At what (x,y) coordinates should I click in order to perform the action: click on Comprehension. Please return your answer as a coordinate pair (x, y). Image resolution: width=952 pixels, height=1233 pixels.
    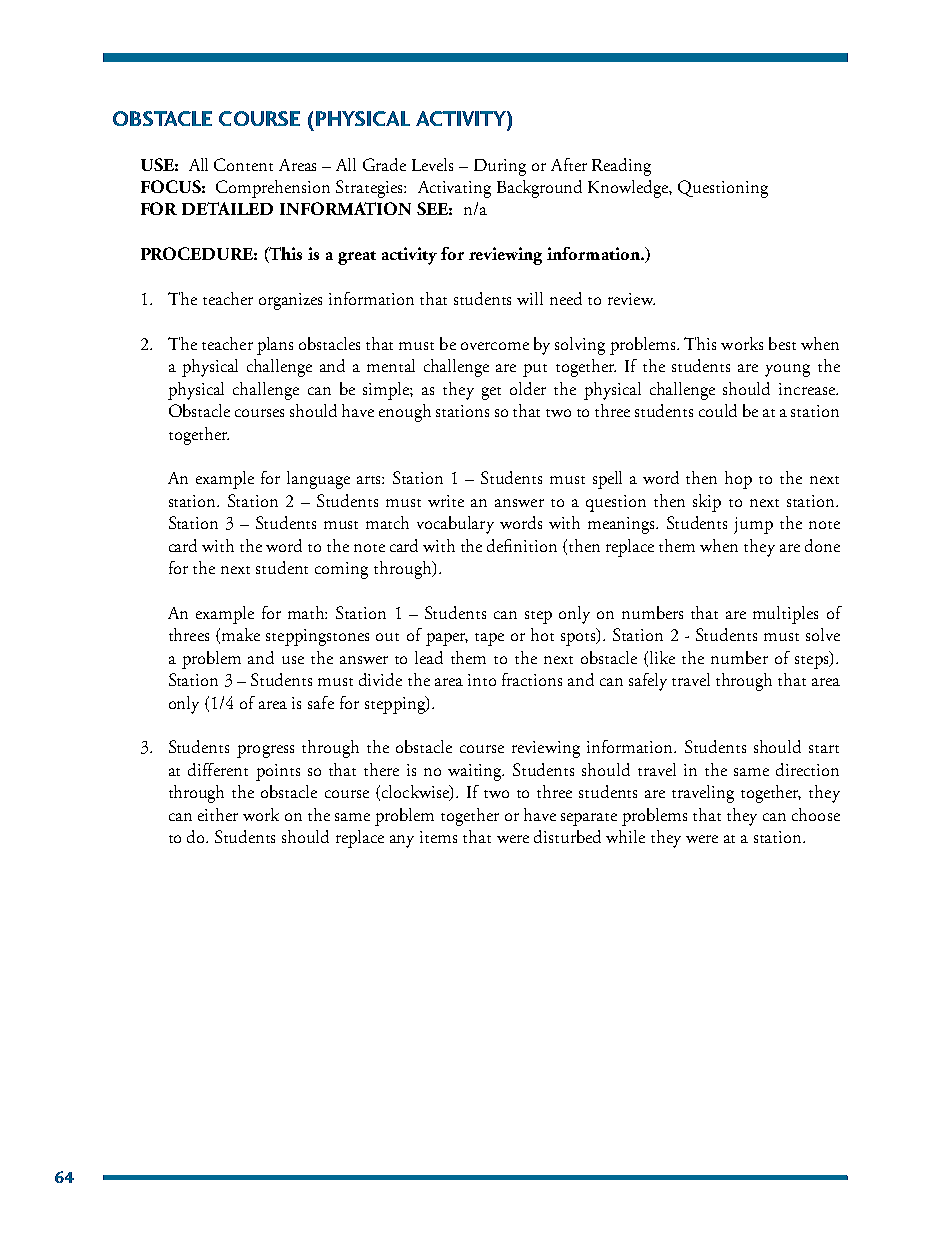
    Looking at the image, I should click on (273, 189).
